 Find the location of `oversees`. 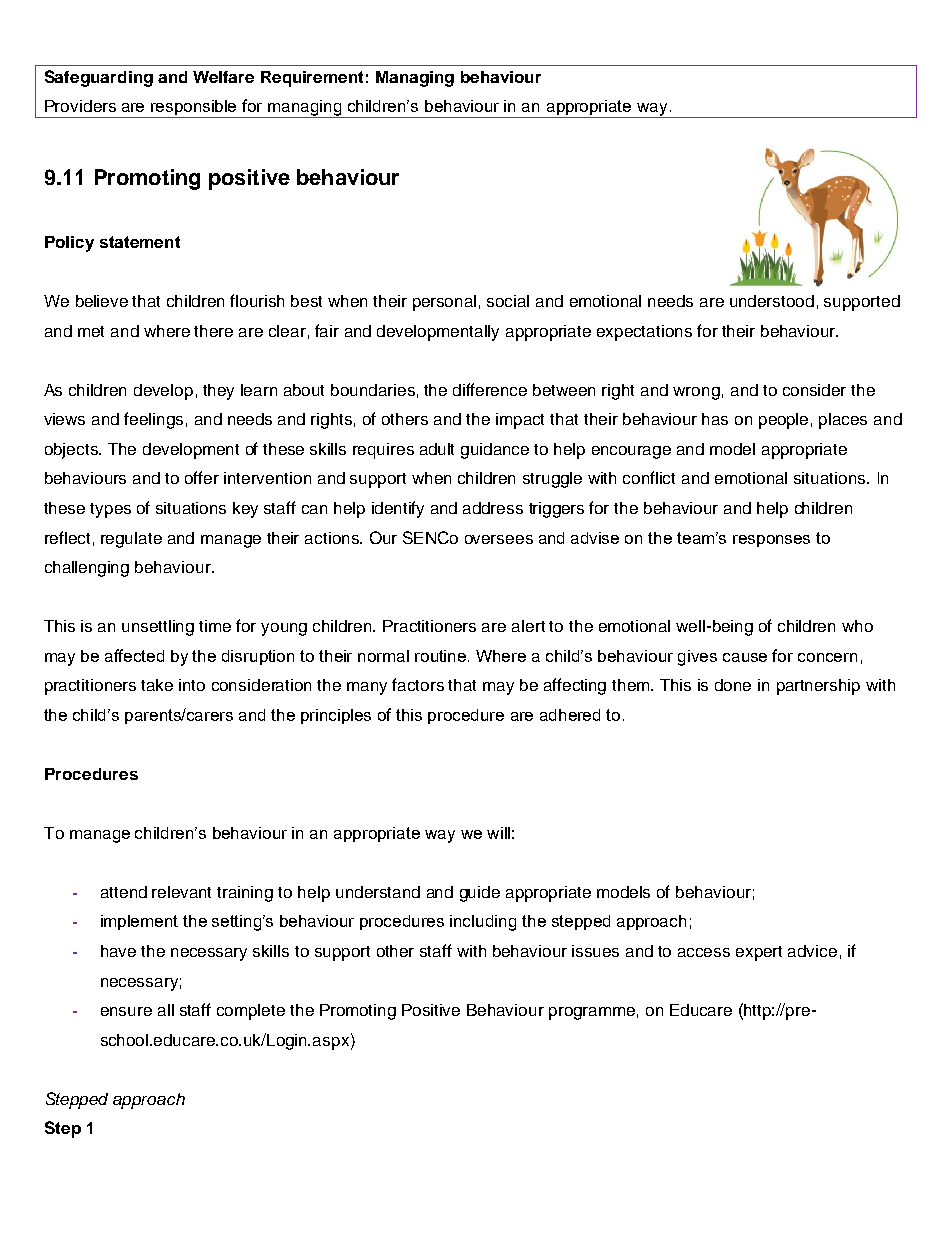

oversees is located at coordinates (499, 539).
